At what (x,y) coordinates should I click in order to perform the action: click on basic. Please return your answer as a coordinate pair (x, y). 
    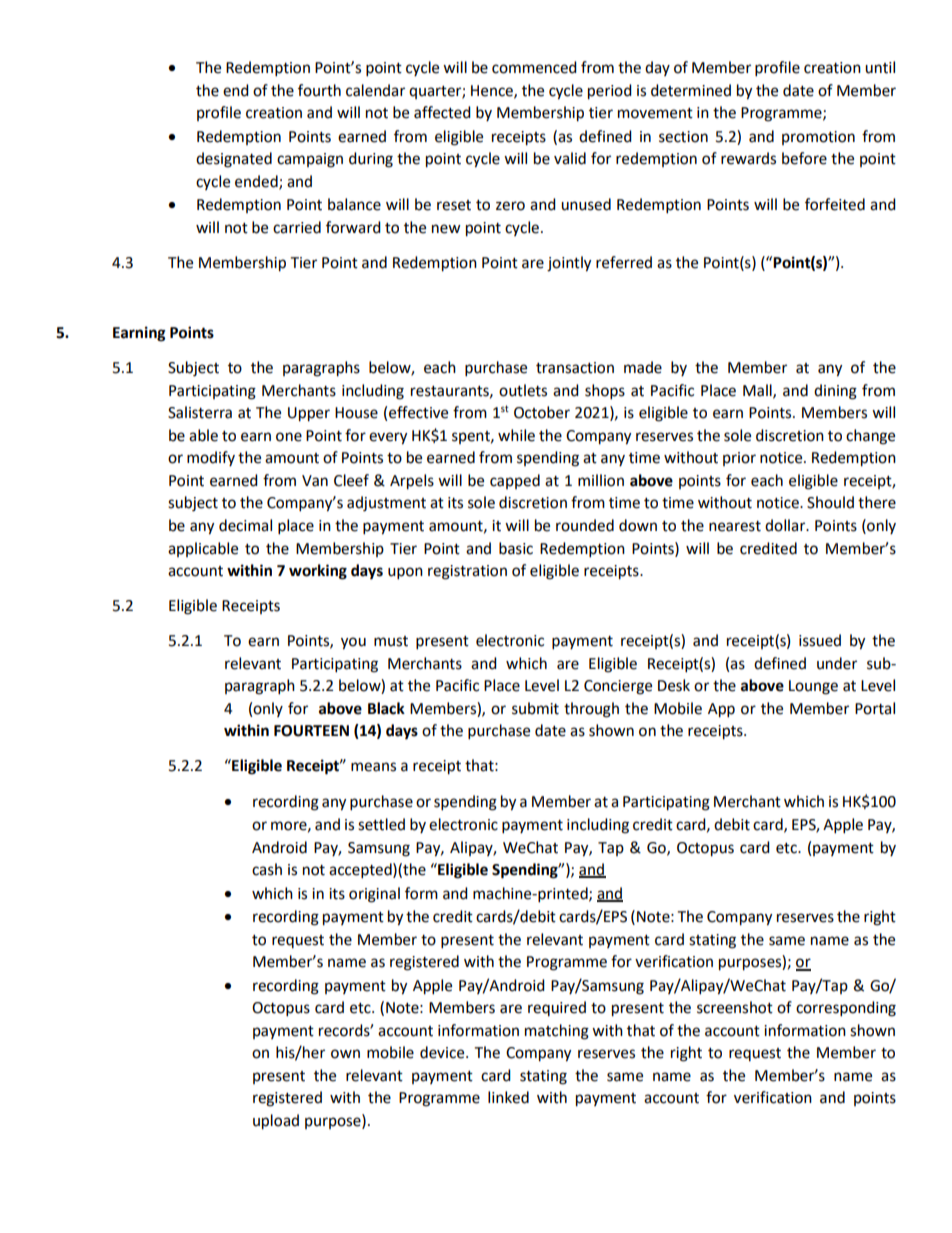
    Looking at the image, I should click on (516, 548).
